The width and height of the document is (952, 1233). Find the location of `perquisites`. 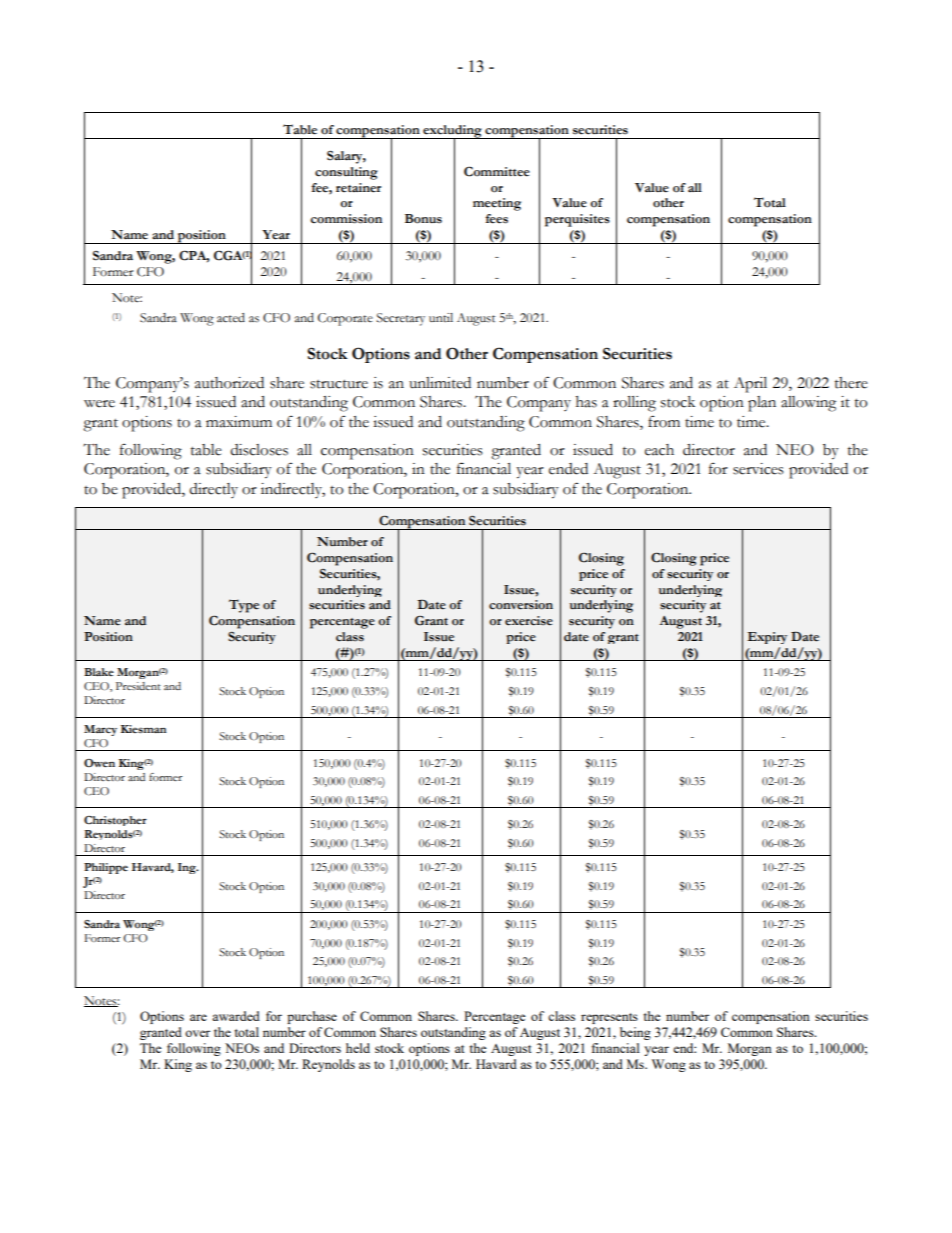

perquisites is located at coordinates (577, 220).
